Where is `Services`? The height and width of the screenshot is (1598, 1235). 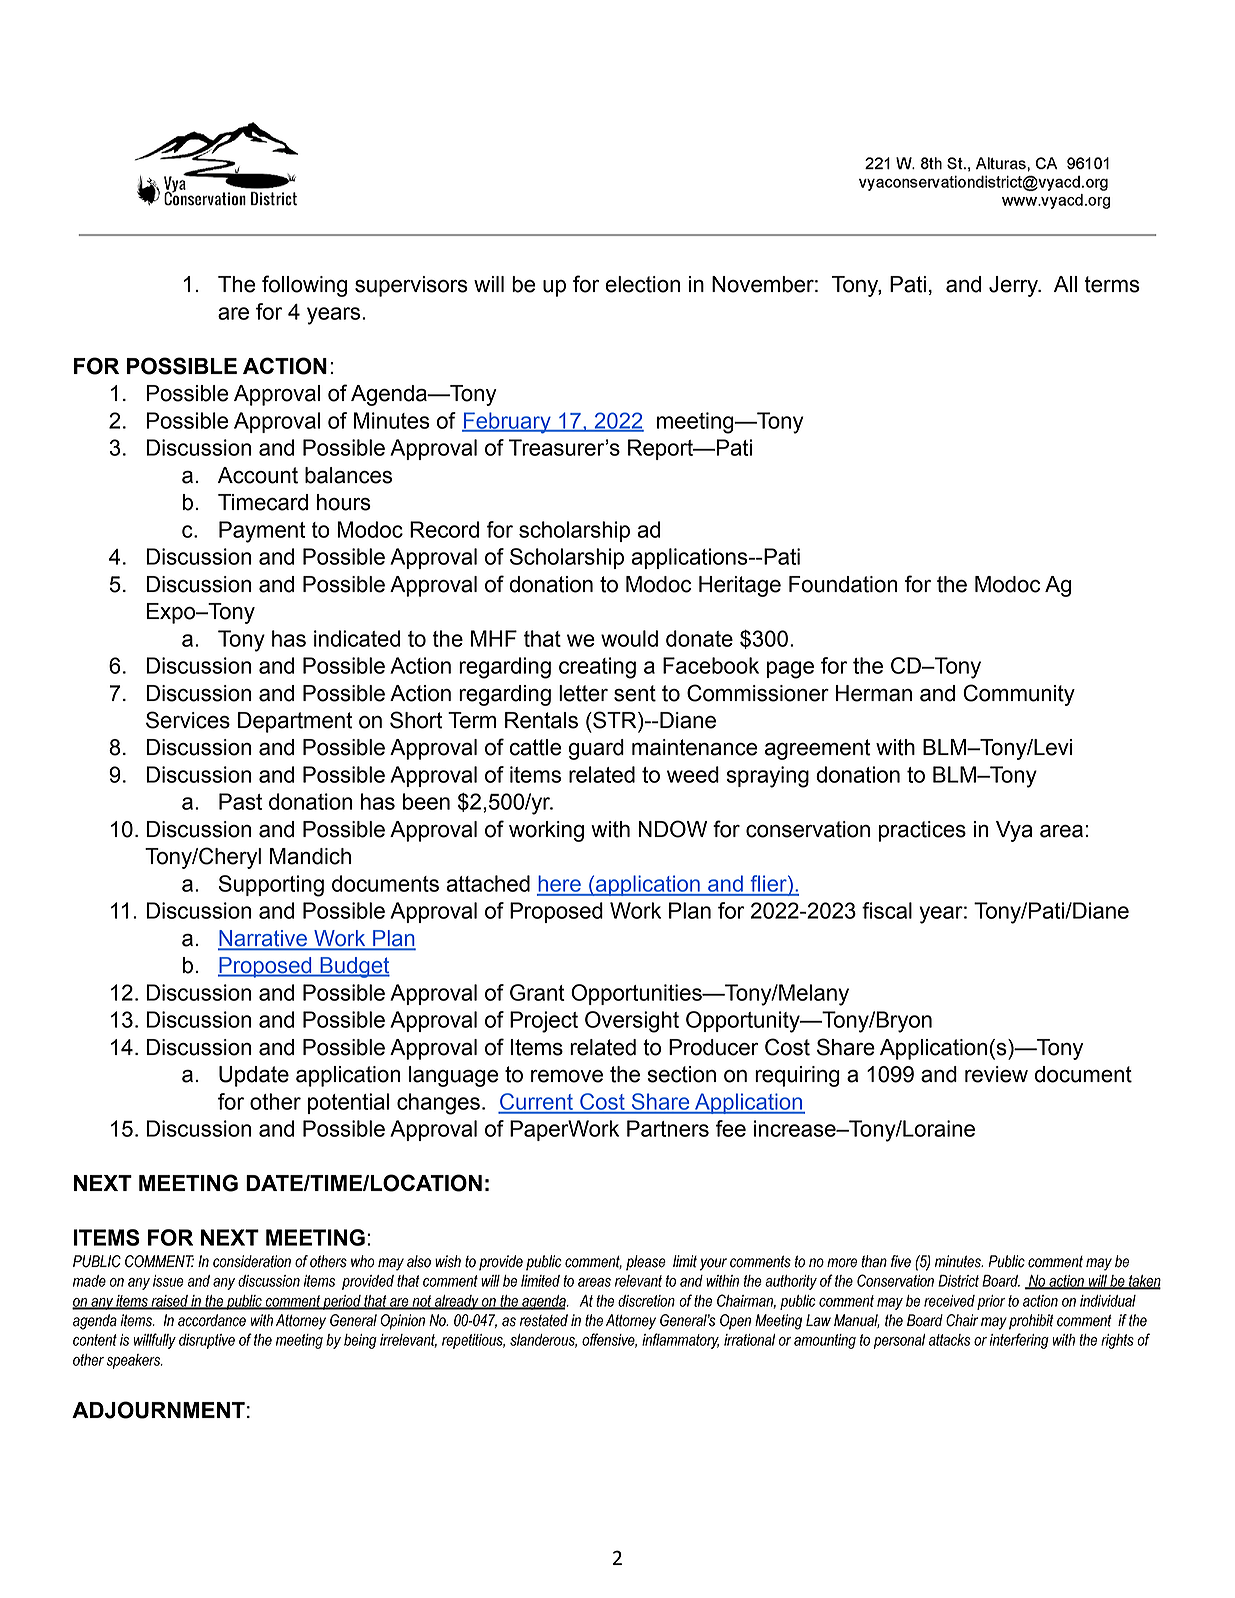 Services is located at coordinates (188, 720).
